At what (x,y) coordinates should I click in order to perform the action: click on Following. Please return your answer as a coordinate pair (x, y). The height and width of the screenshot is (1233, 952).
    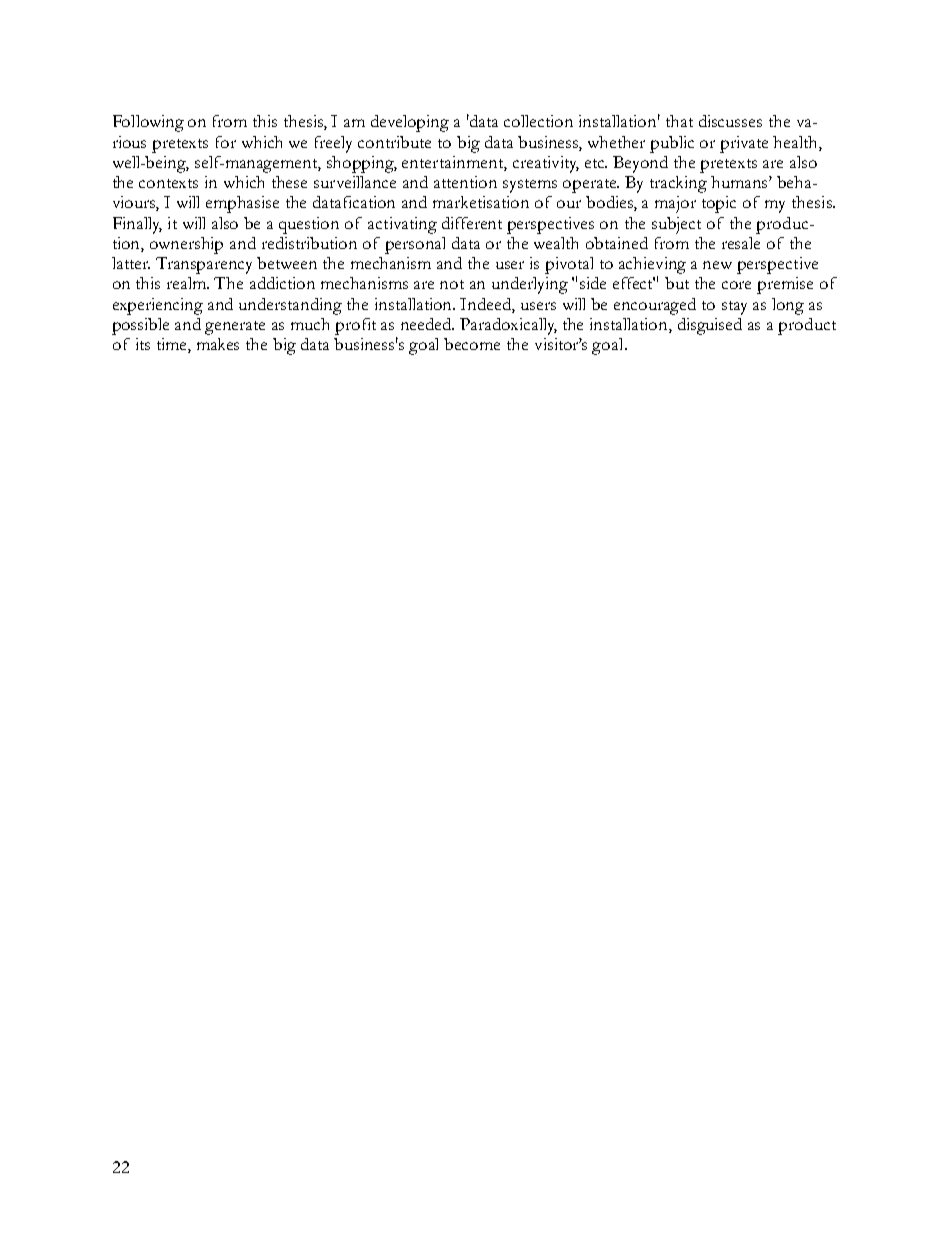
    Looking at the image, I should click on (148, 123).
